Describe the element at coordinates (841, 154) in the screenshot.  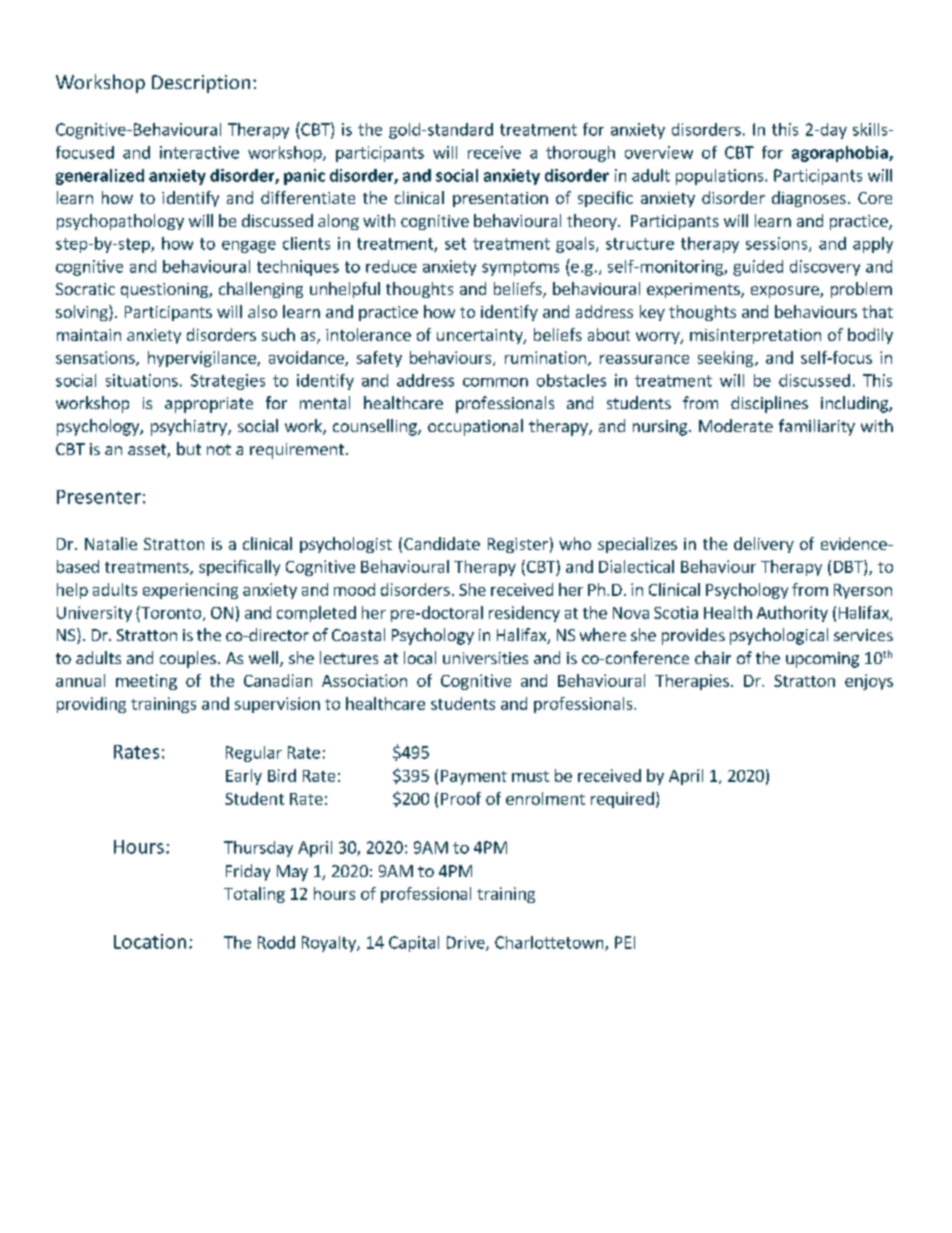
I see `agoraphobia` at that location.
